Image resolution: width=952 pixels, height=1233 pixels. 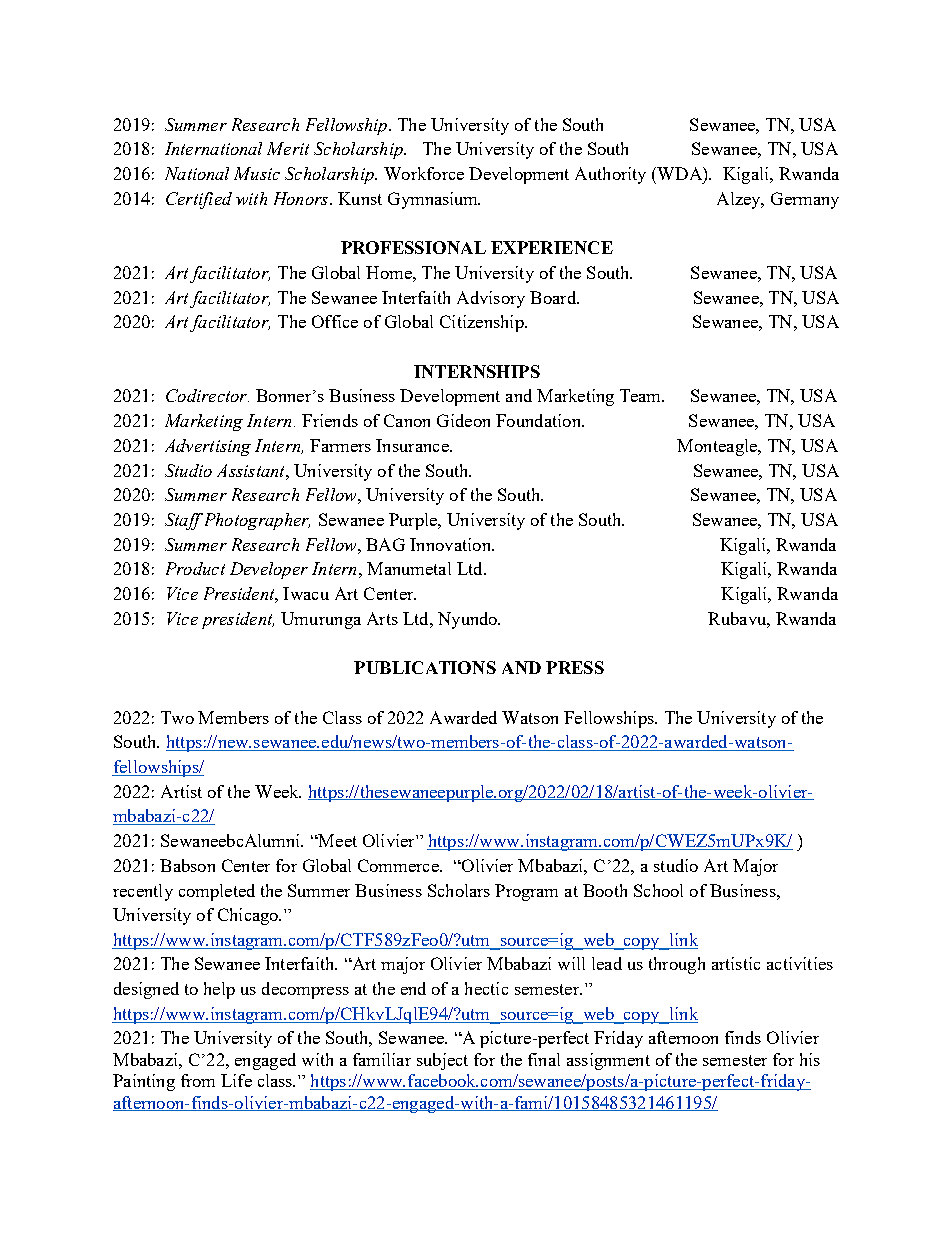 What do you see at coordinates (236, 1080) in the screenshot?
I see `Life` at bounding box center [236, 1080].
